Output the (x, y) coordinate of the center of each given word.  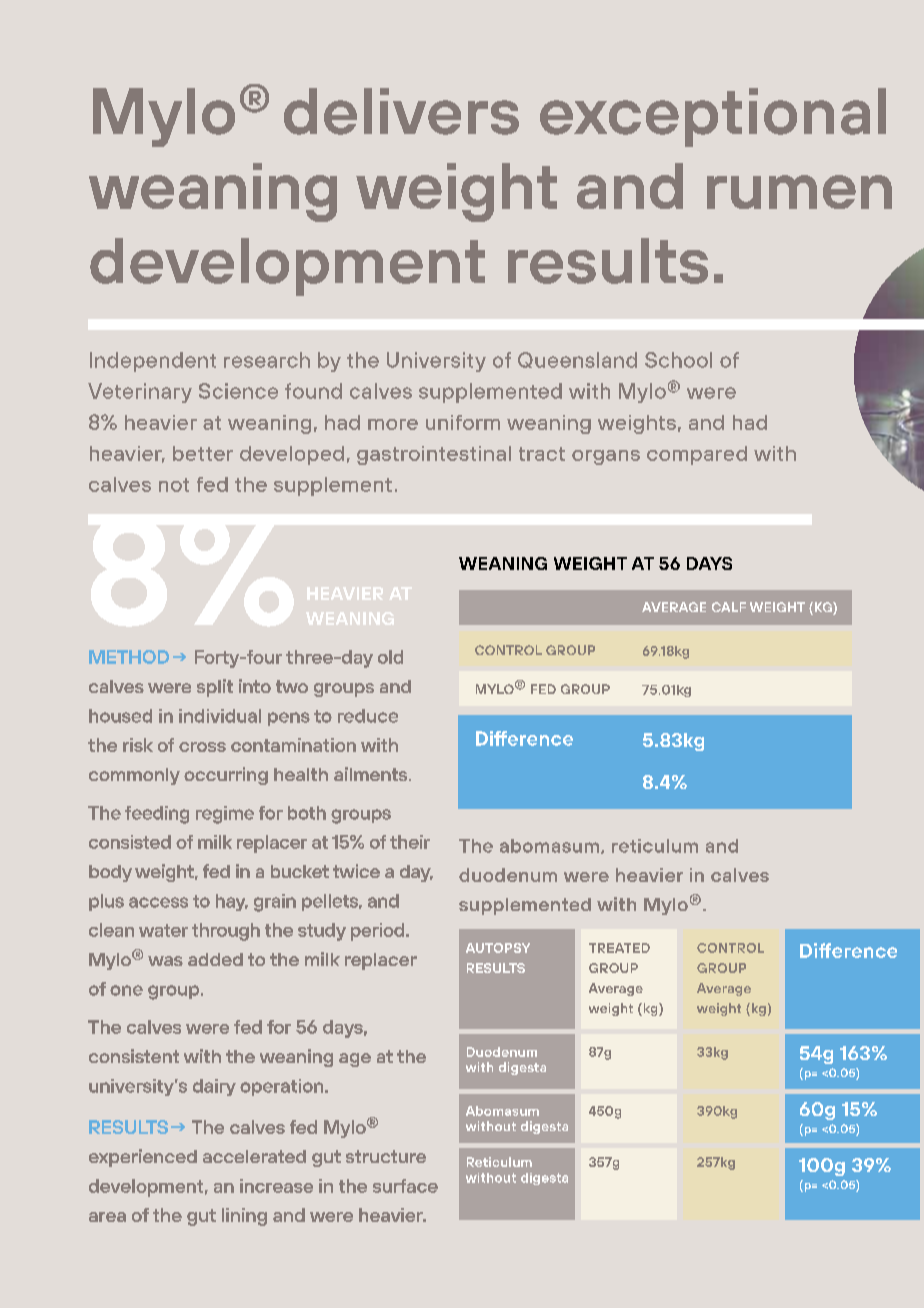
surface (405, 1186)
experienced (143, 1158)
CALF (729, 607)
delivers (401, 111)
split (215, 688)
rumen (799, 192)
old (390, 657)
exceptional (713, 117)
